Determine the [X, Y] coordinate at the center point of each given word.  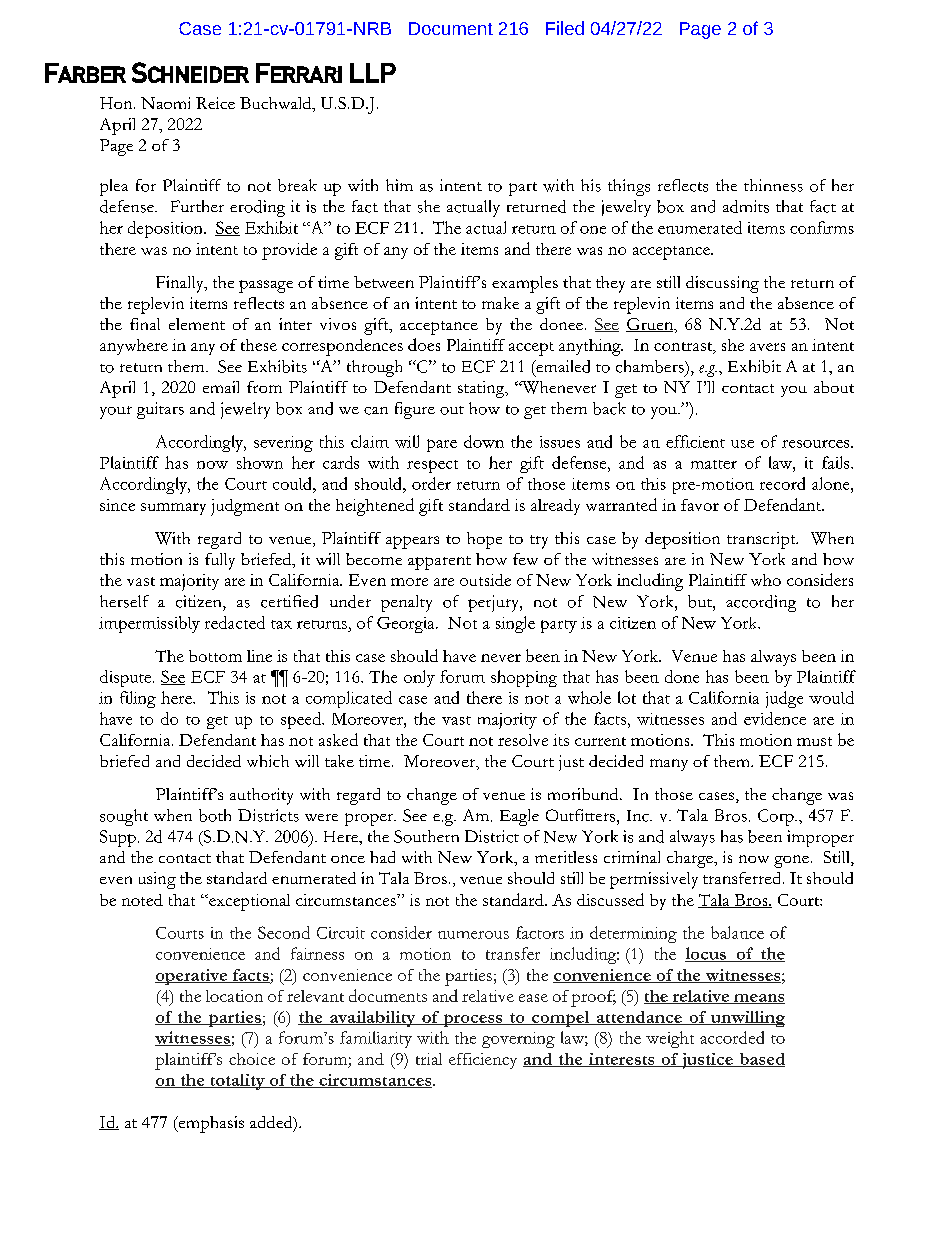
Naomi [165, 103]
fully [220, 561]
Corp [777, 817]
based [761, 1060]
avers [767, 347]
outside [485, 580]
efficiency [483, 1061]
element [197, 324]
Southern [426, 836]
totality [237, 1082]
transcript [762, 540]
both [215, 815]
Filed [565, 28]
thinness [773, 185]
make [500, 303]
